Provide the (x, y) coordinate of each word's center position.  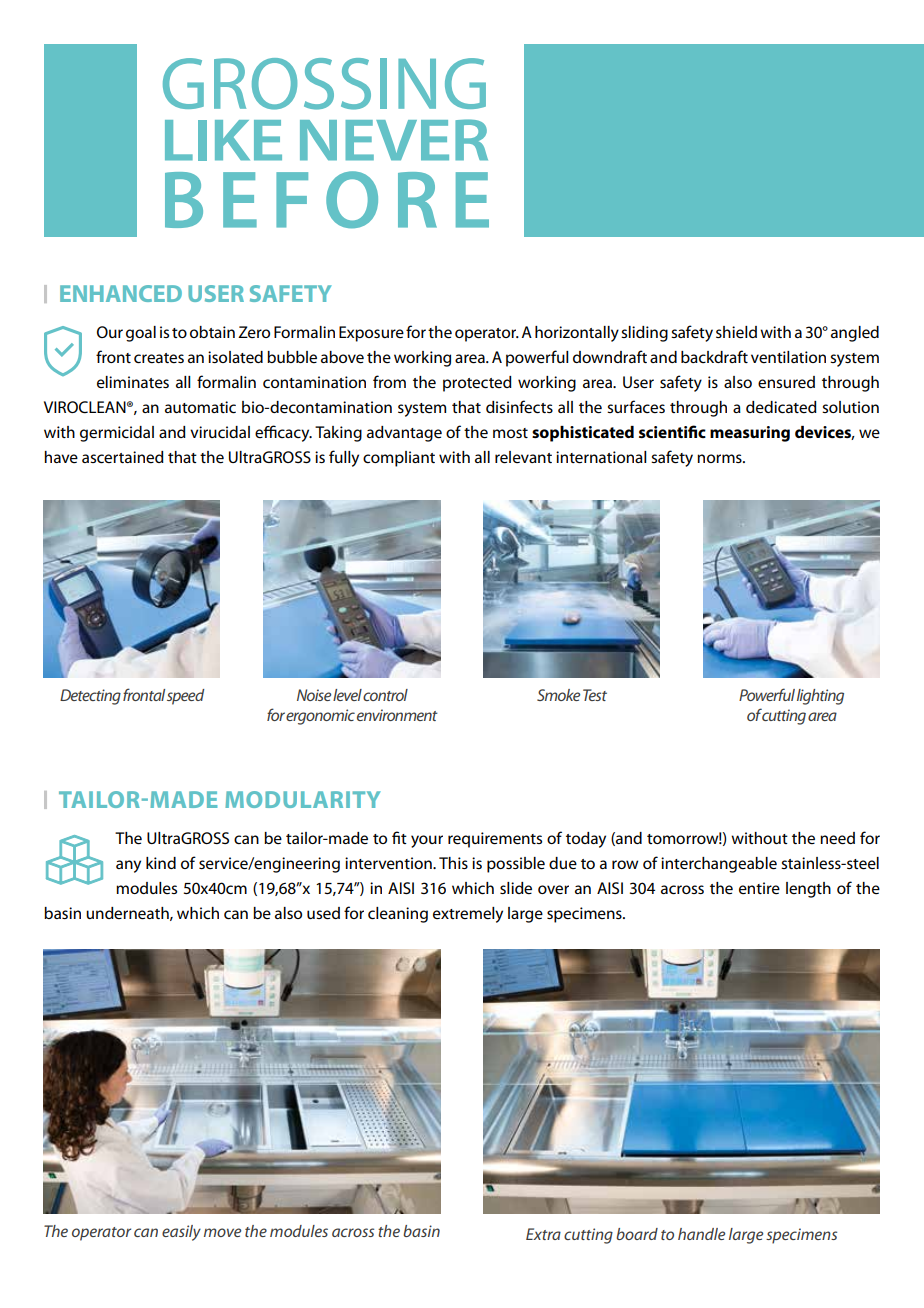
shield (736, 332)
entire (759, 888)
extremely (468, 915)
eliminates (133, 382)
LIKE (223, 140)
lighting (820, 697)
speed (185, 697)
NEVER (394, 140)
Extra (543, 1234)
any (128, 866)
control (385, 695)
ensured (786, 382)
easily (181, 1233)
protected (477, 384)
